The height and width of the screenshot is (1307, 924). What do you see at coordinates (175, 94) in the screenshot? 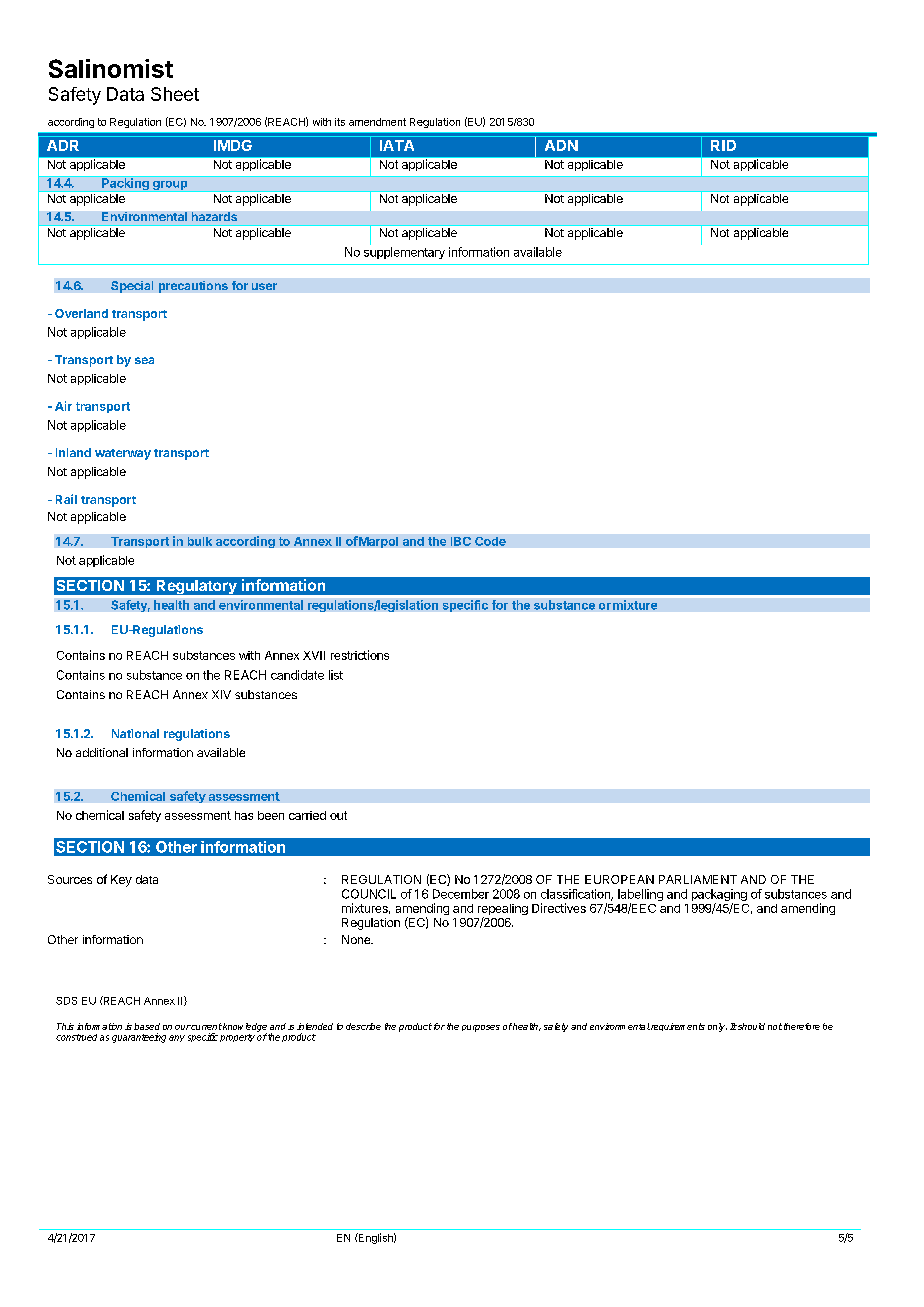
I see `Sheet` at bounding box center [175, 94].
